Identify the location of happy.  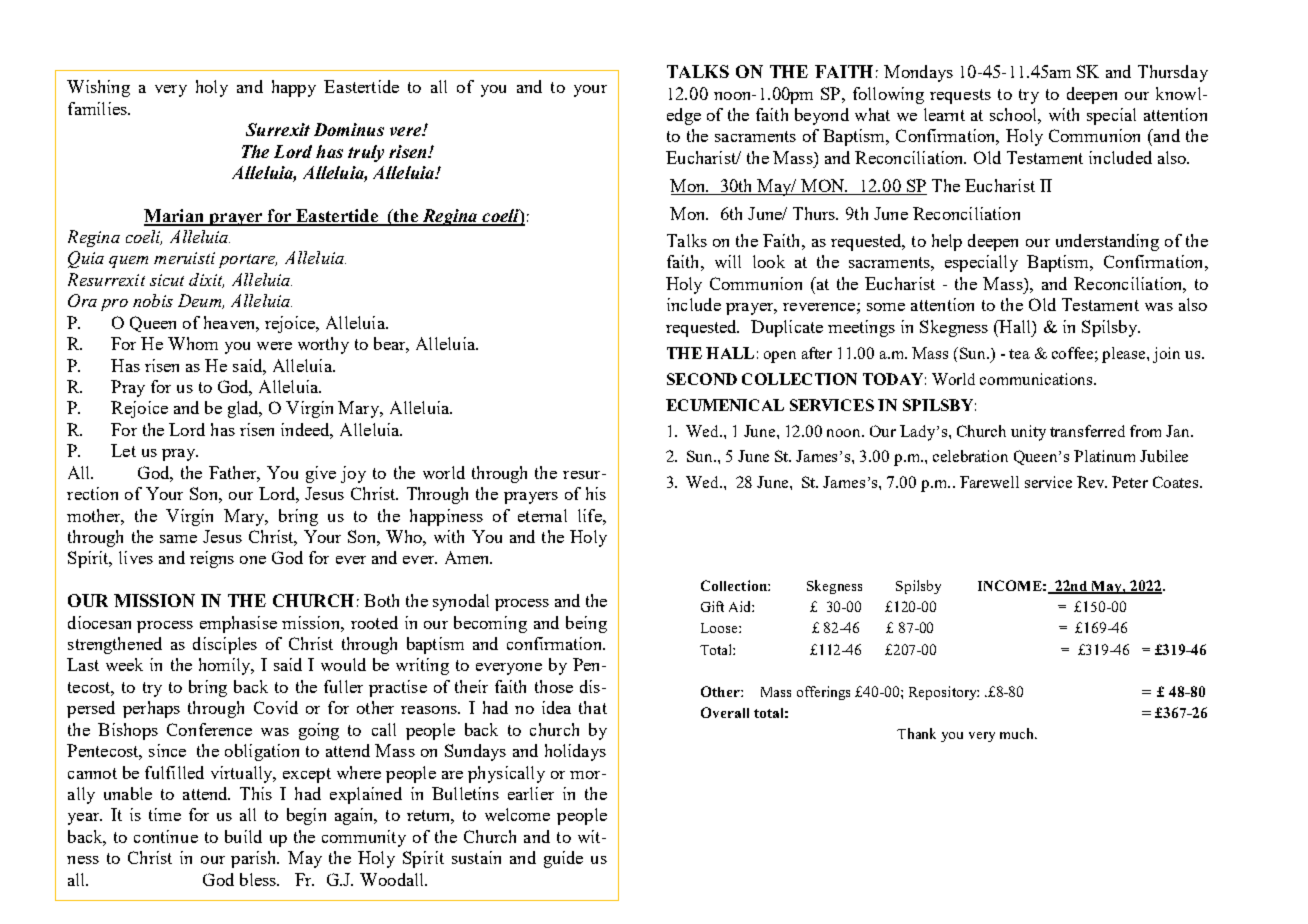
(294, 88).
